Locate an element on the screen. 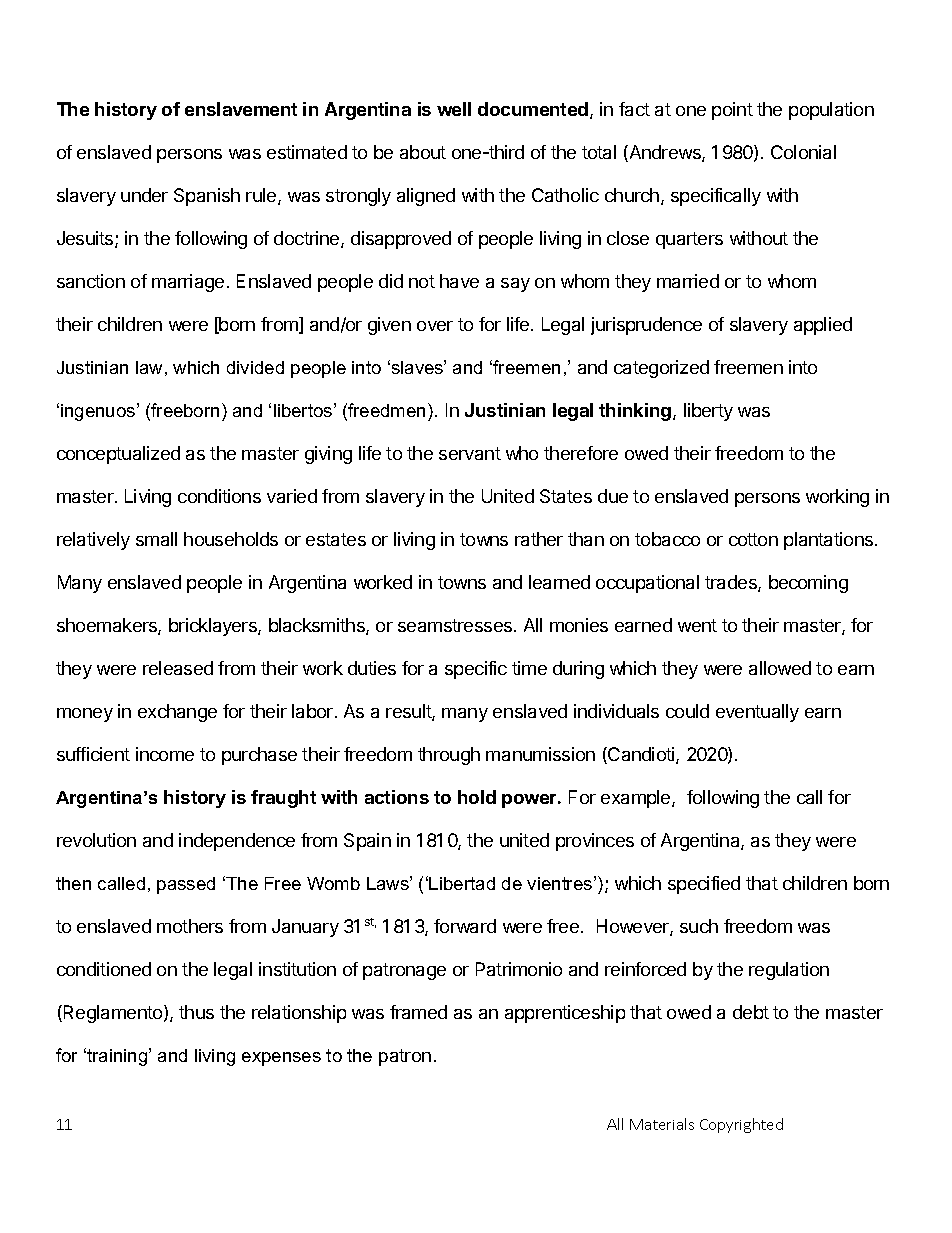  through is located at coordinates (449, 756).
